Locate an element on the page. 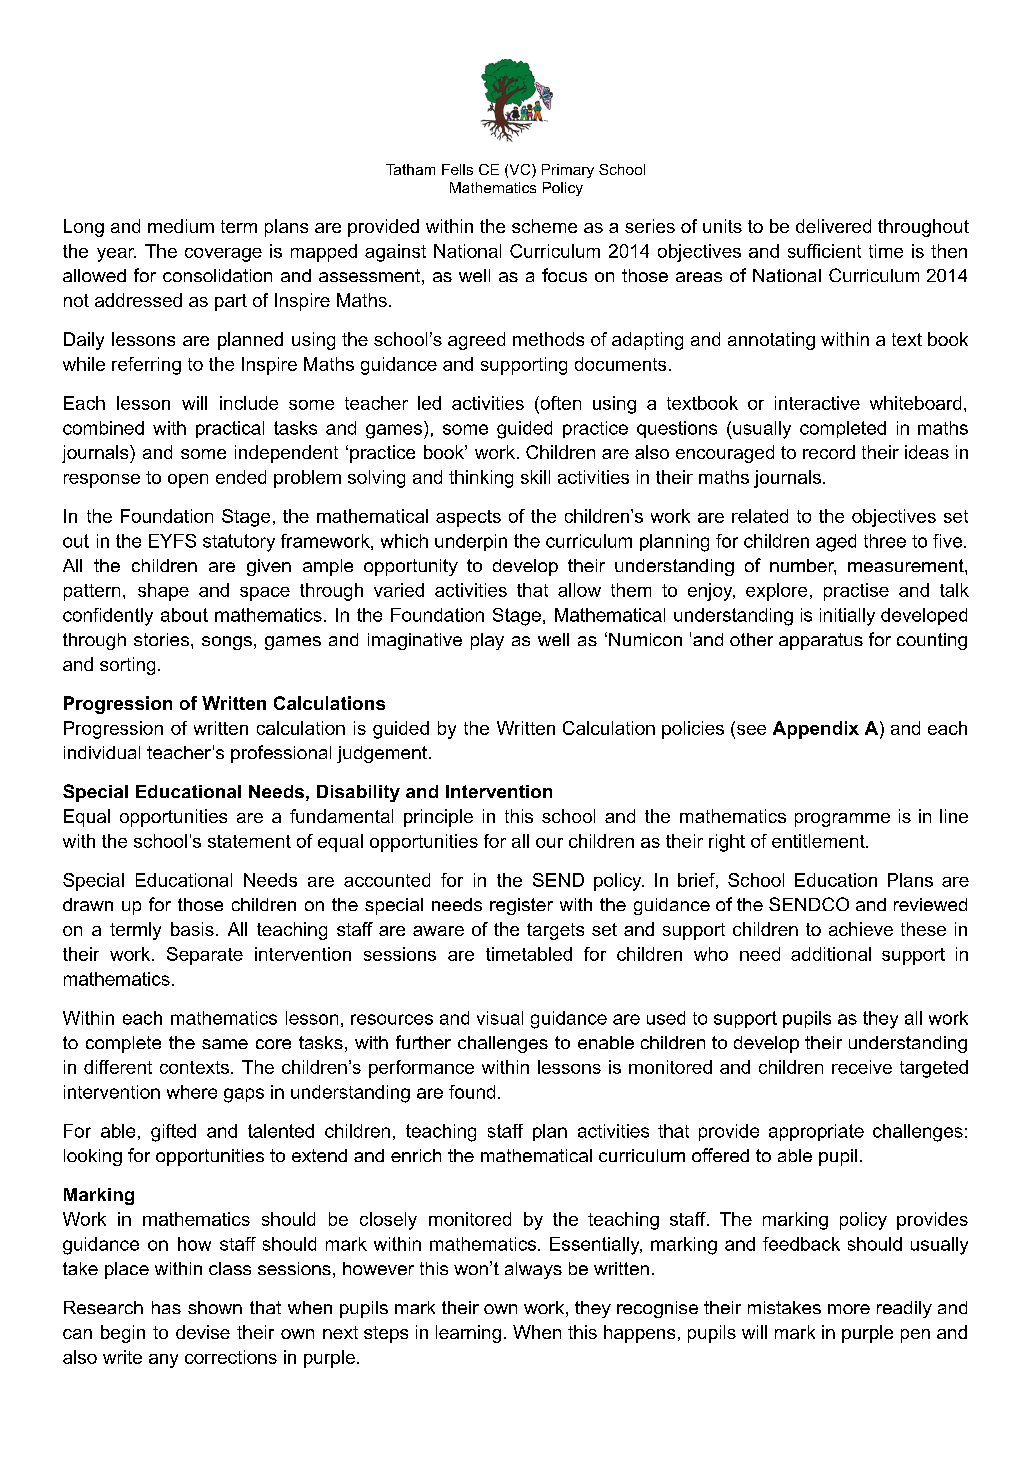  medium is located at coordinates (181, 226).
